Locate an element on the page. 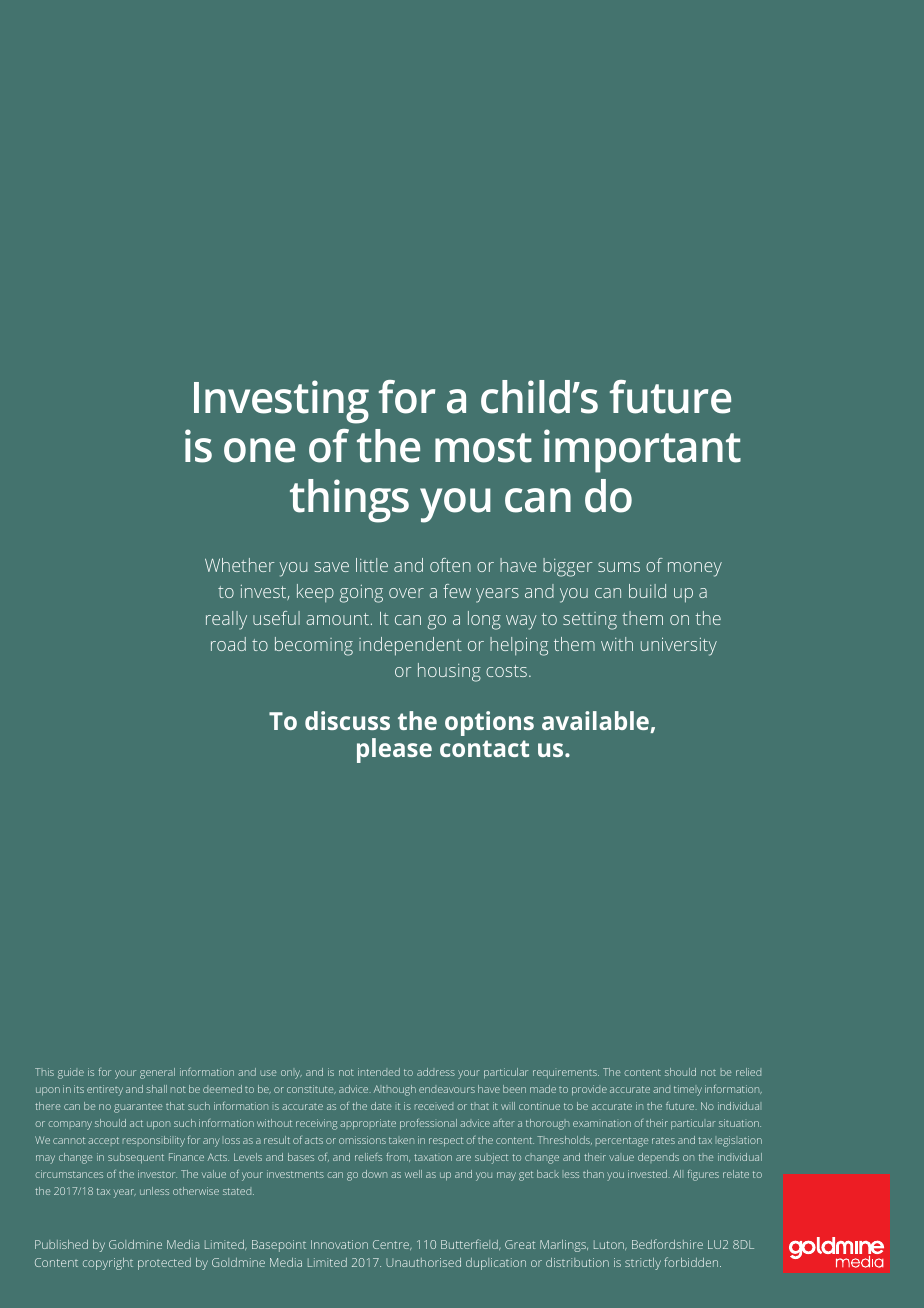  things is located at coordinates (349, 501).
